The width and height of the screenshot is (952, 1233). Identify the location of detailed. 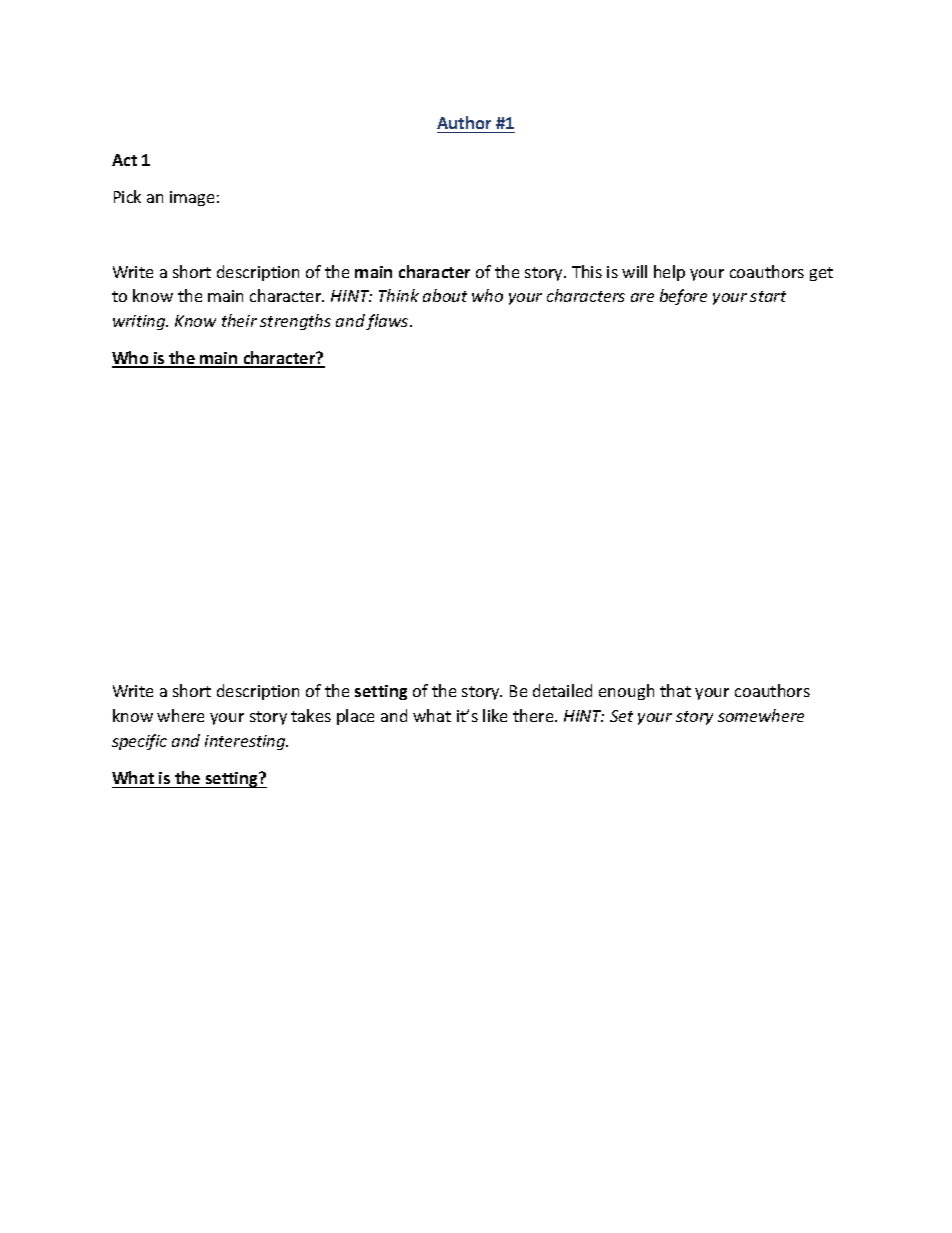
(562, 690).
